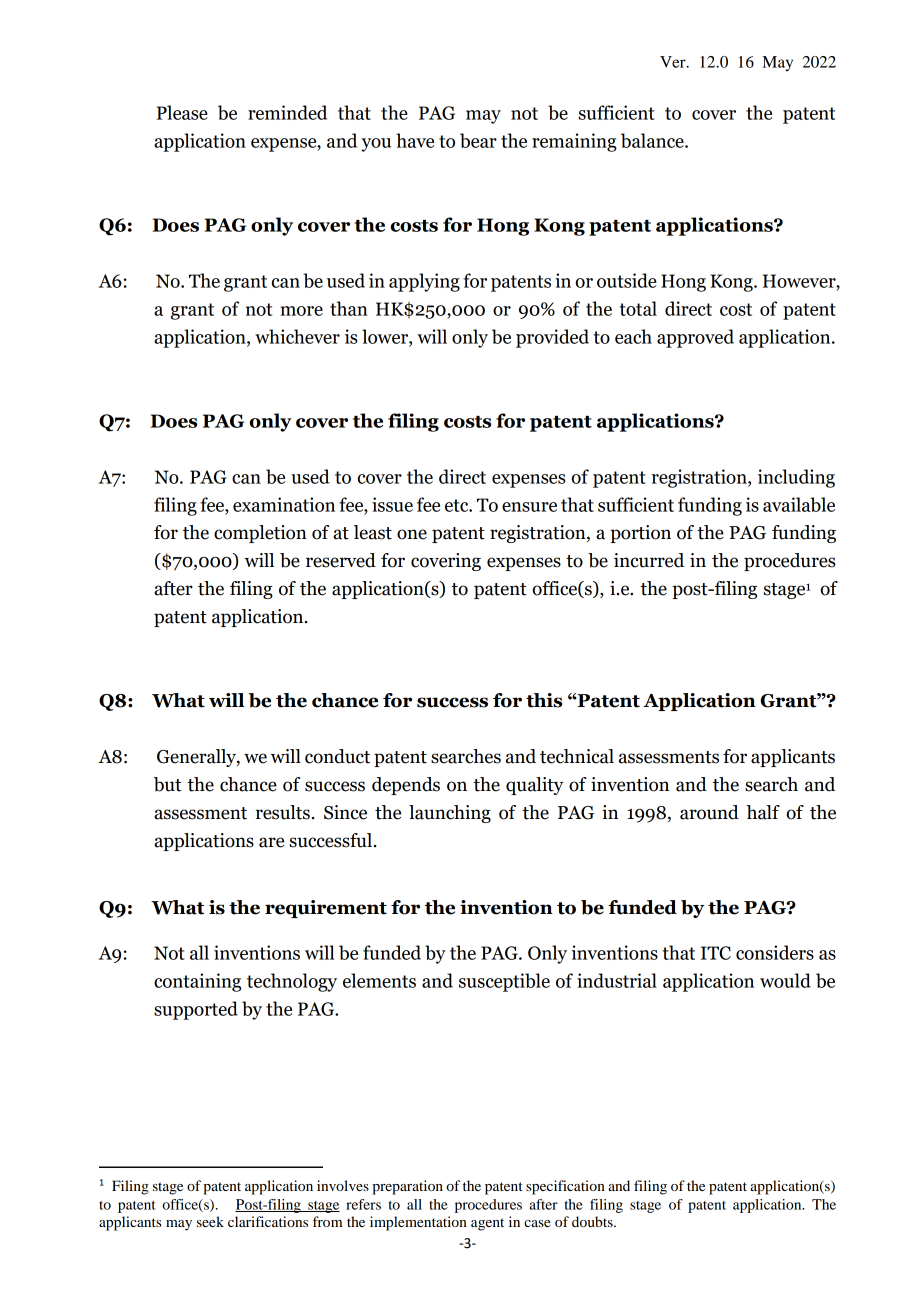 Image resolution: width=924 pixels, height=1308 pixels. I want to click on reminded, so click(287, 112).
